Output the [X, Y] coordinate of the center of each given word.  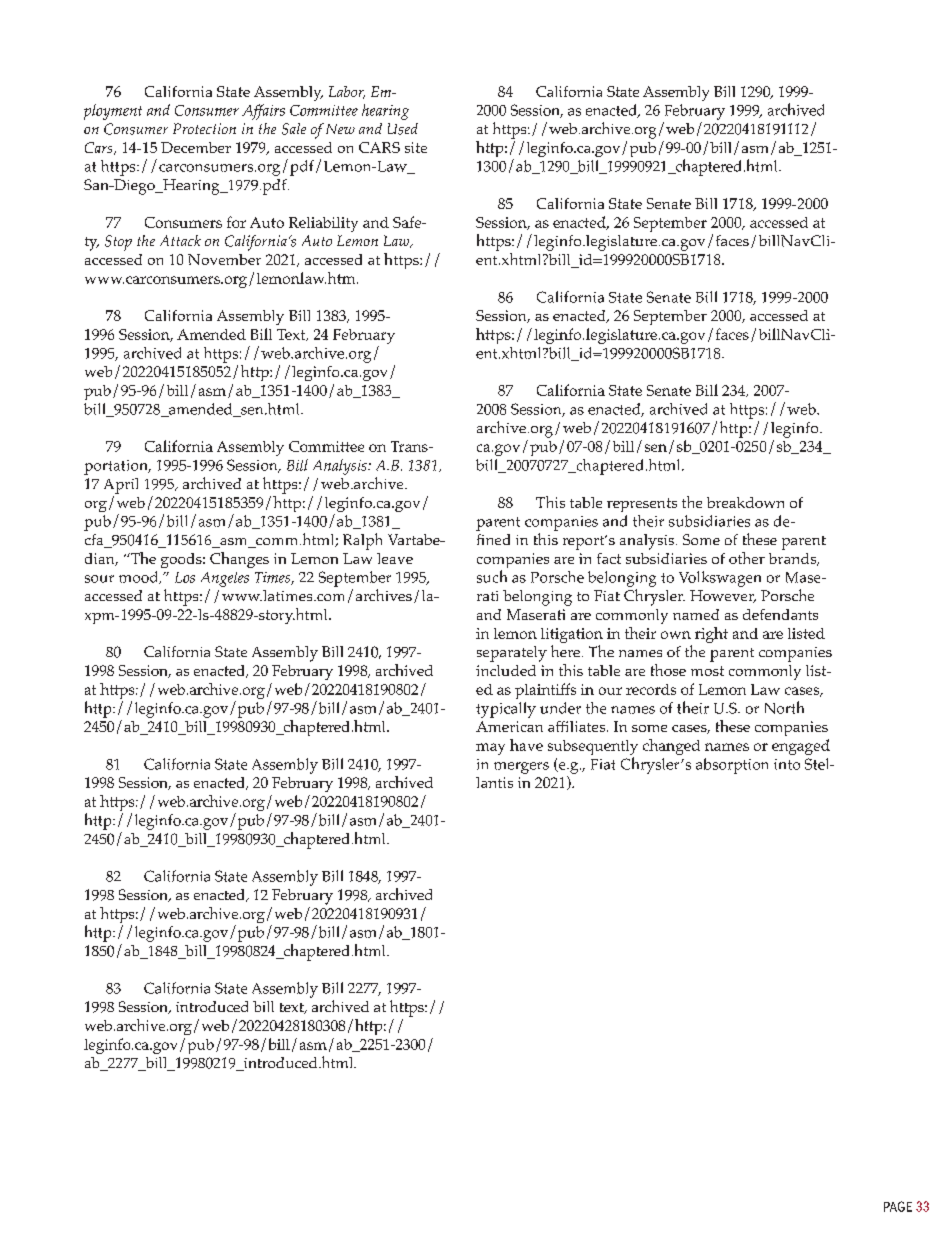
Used [403, 129]
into [787, 764]
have [526, 745]
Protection [204, 128]
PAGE [898, 1206]
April [121, 486]
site [416, 147]
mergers [521, 768]
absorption [732, 766]
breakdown [745, 502]
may [490, 749]
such [492, 576]
